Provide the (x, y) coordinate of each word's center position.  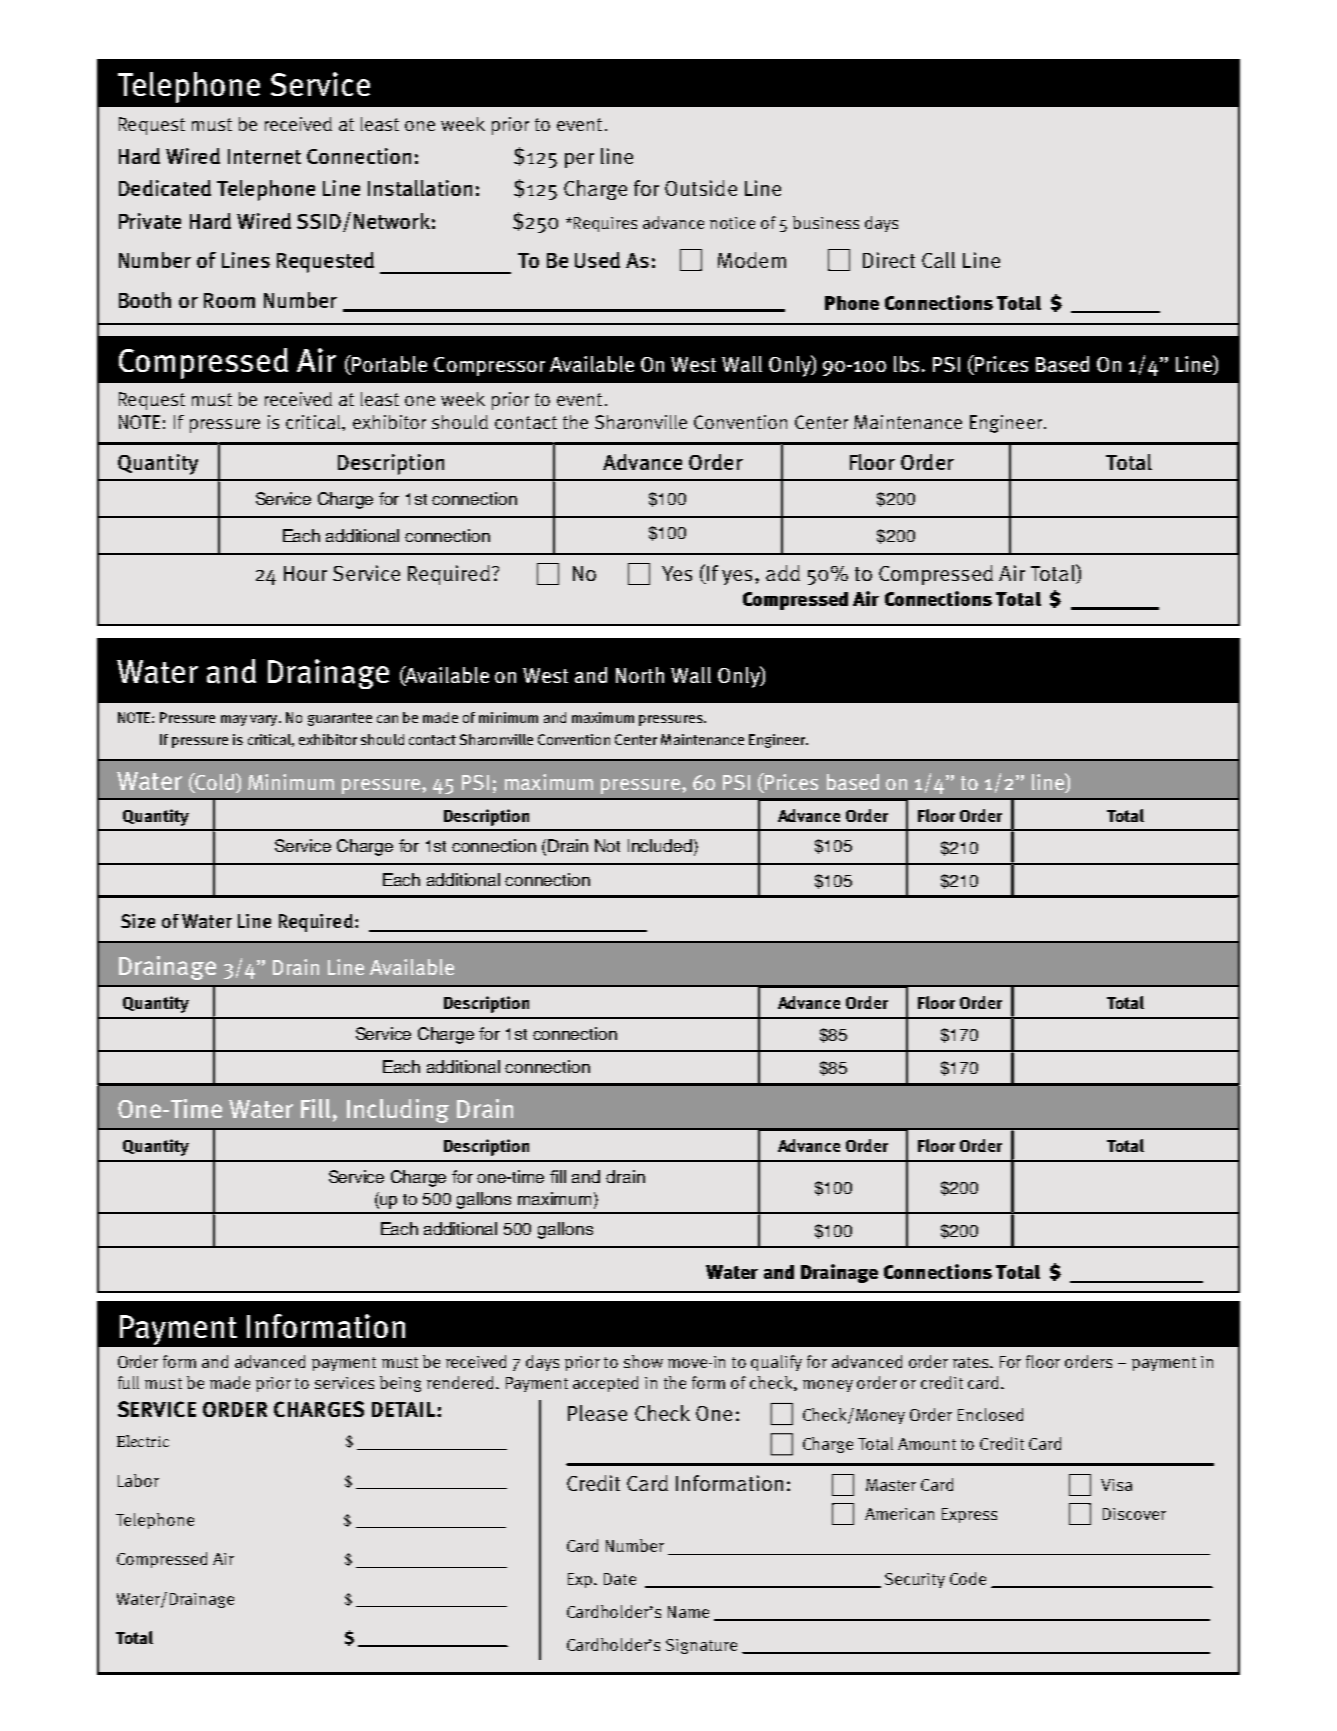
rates (972, 1362)
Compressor (489, 366)
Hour (305, 573)
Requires (605, 224)
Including (398, 1111)
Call (938, 260)
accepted (605, 1384)
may (234, 720)
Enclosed (990, 1414)
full (128, 1382)
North (640, 675)
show (643, 1361)
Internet (264, 156)
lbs (906, 364)
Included (660, 845)
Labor (138, 1480)
